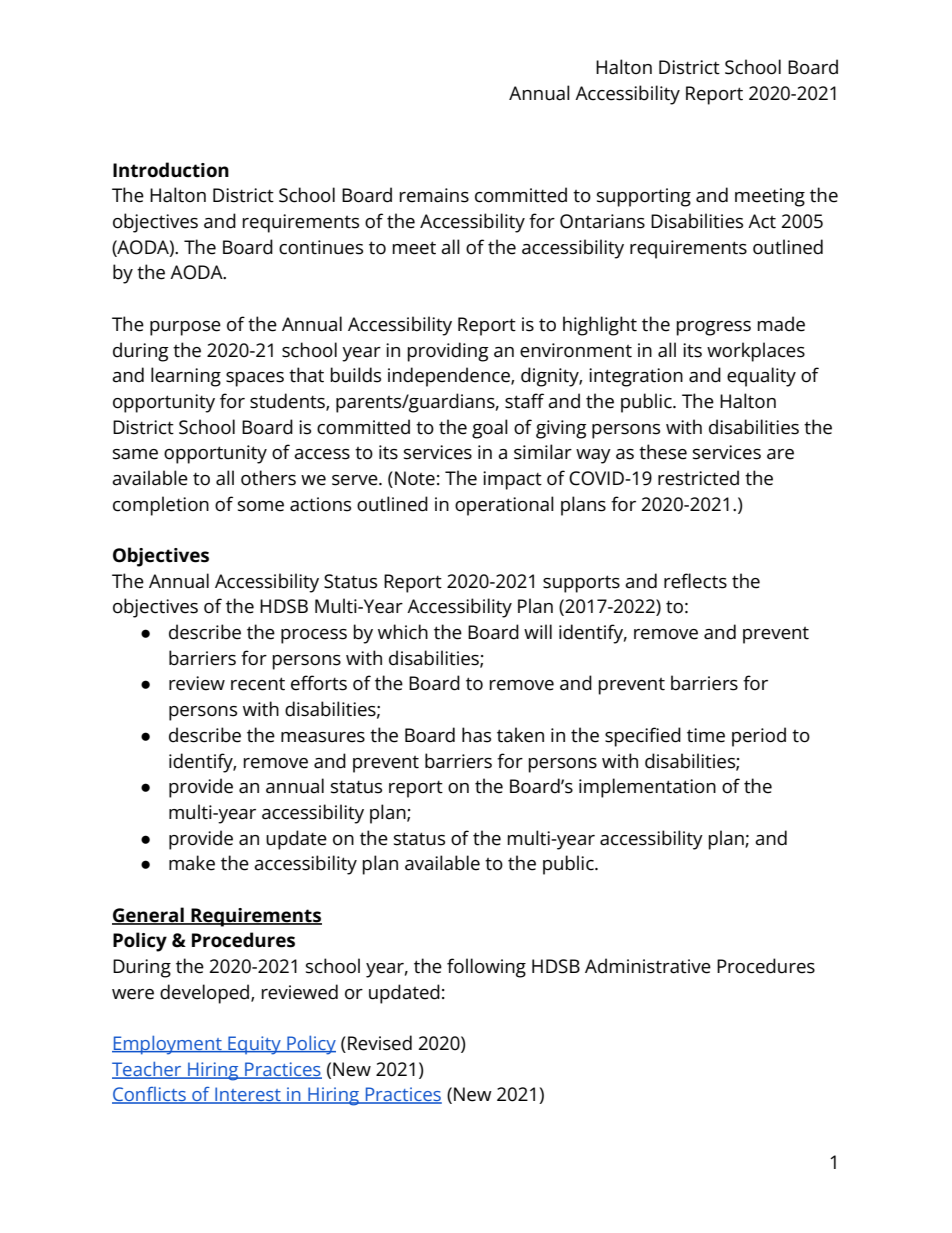  Describe the element at coordinates (168, 1045) in the screenshot. I see `Employment` at that location.
